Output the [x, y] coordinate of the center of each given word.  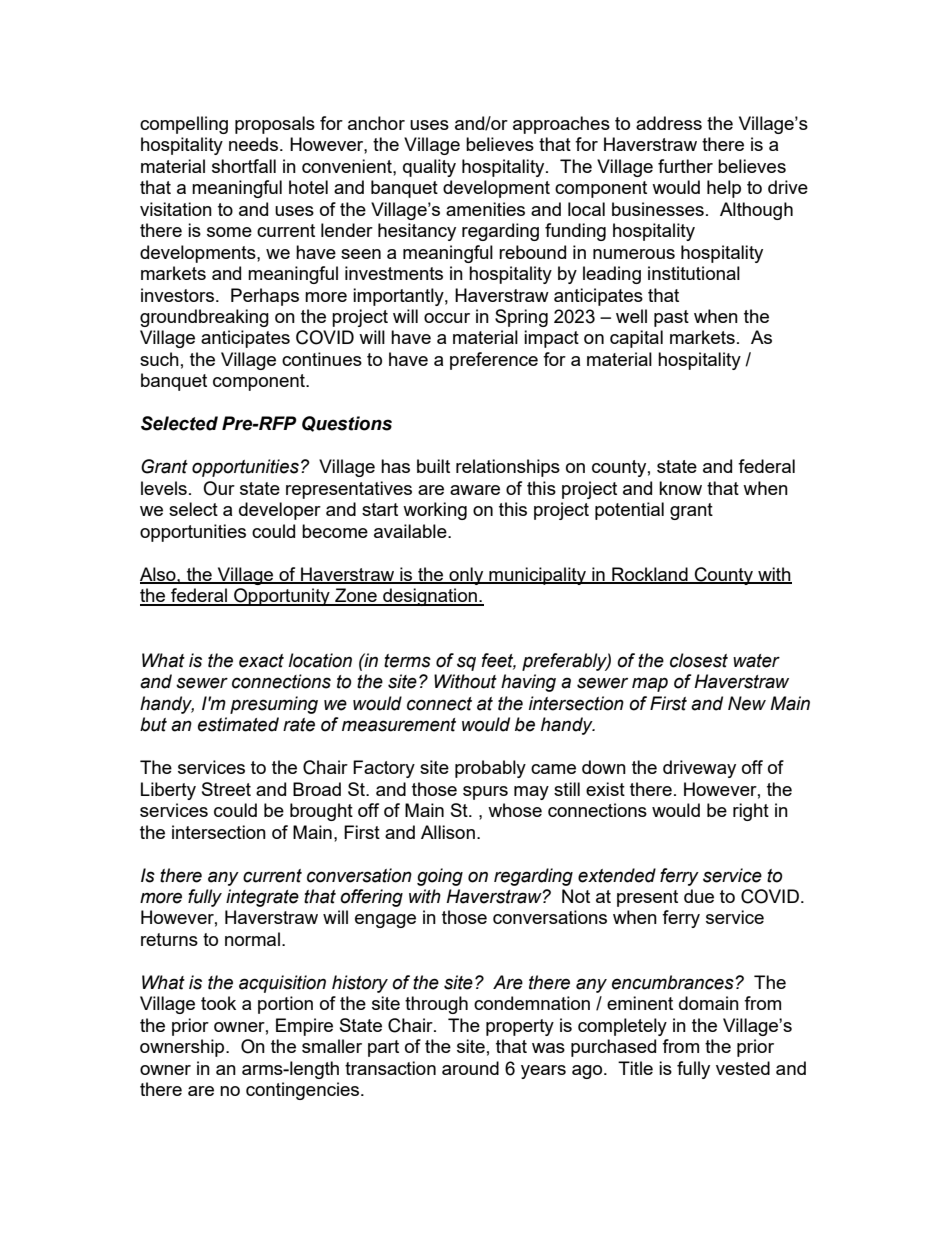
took [218, 1003]
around [470, 1068]
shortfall [244, 166]
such [159, 359]
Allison [448, 832]
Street [226, 789]
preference [494, 361]
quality [429, 168]
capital [636, 339]
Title [635, 1068]
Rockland [650, 575]
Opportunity [282, 597]
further [685, 166]
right [751, 812]
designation [430, 597]
